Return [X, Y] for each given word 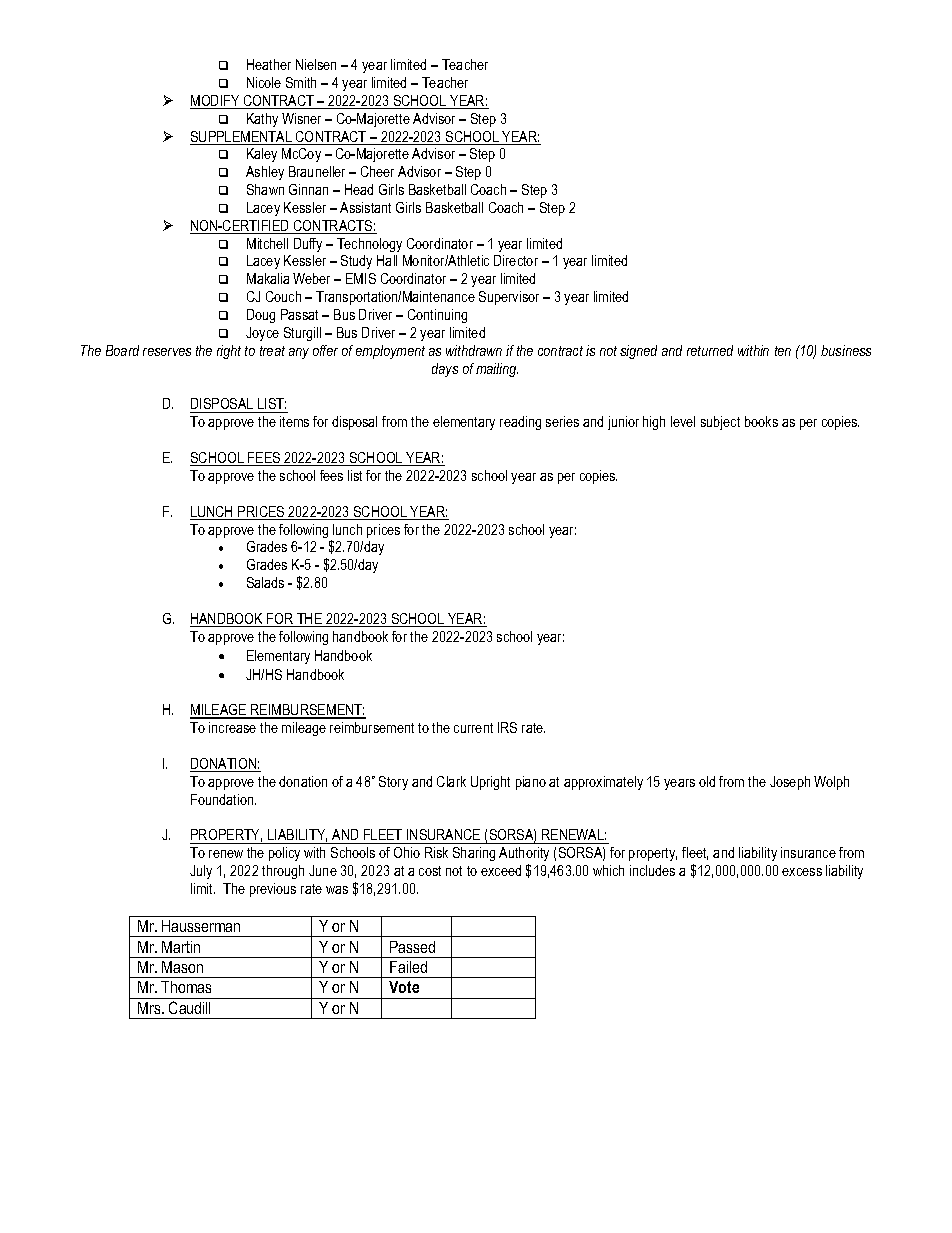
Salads [265, 582]
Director [516, 260]
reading [520, 423]
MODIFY [216, 102]
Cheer [377, 171]
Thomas [186, 987]
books [761, 421]
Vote [404, 987]
